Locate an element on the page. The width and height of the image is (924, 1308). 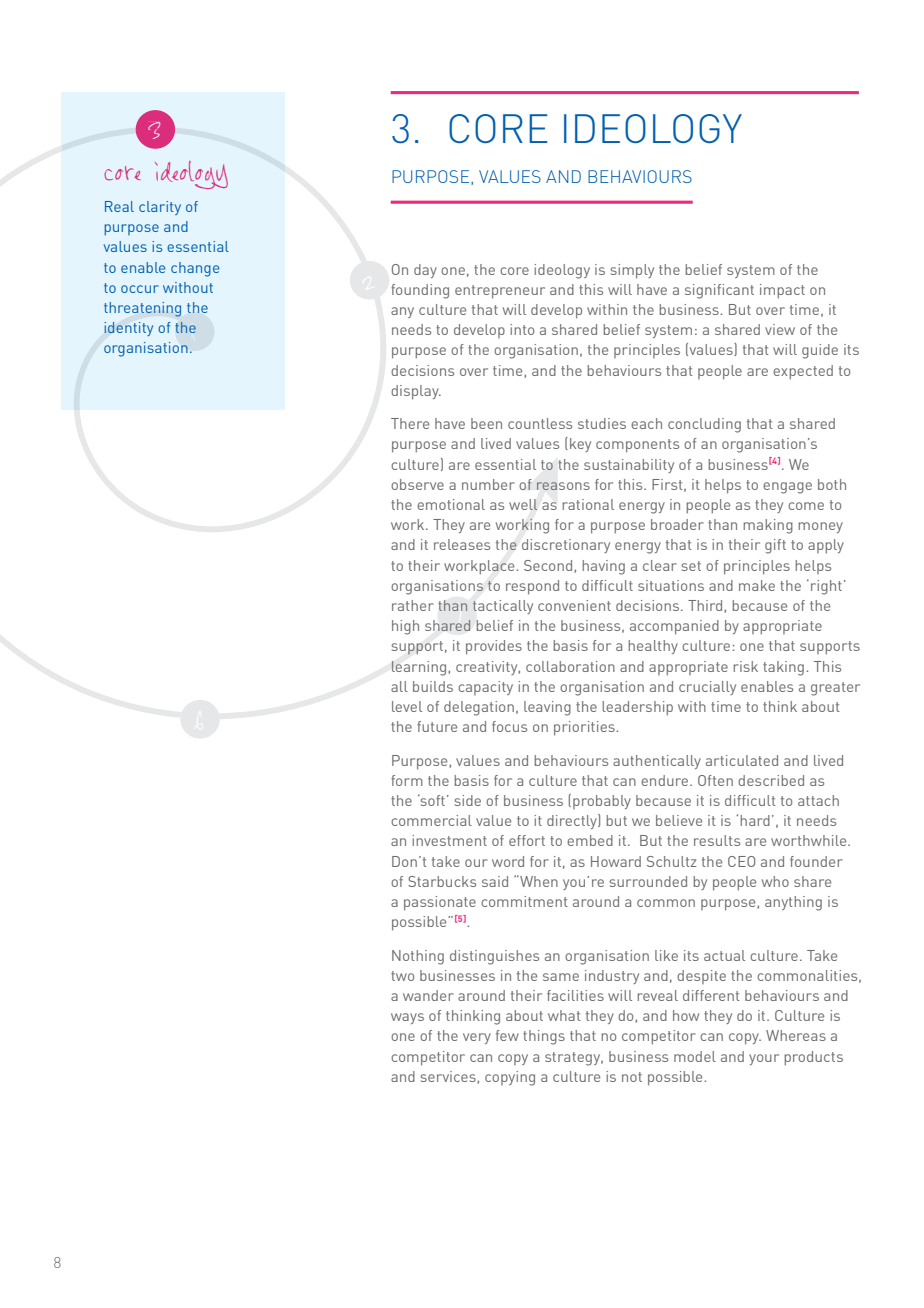
form is located at coordinates (407, 780).
